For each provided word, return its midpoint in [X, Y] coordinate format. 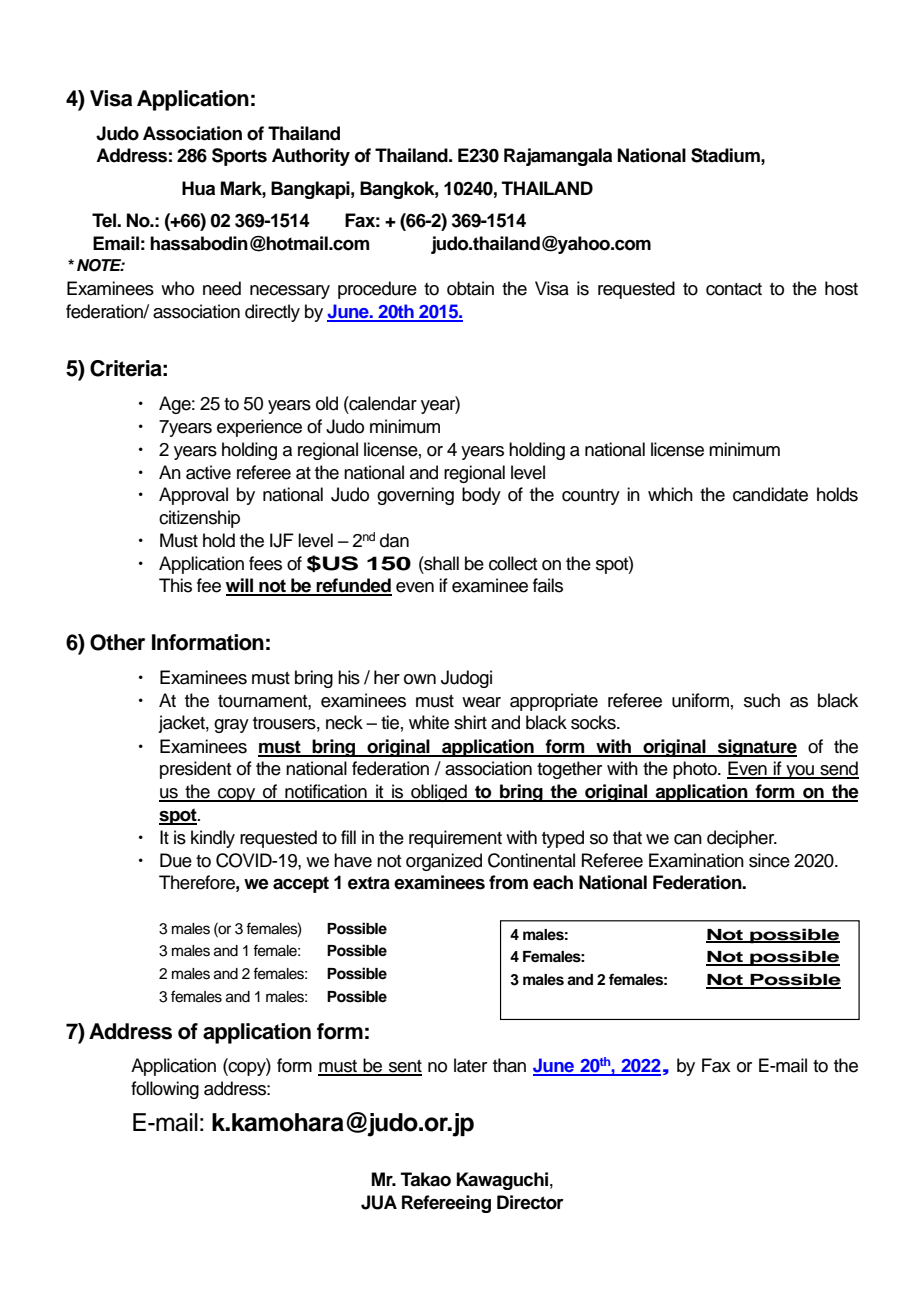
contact [734, 289]
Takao [426, 1179]
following [165, 1090]
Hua [198, 188]
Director [530, 1202]
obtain [470, 288]
